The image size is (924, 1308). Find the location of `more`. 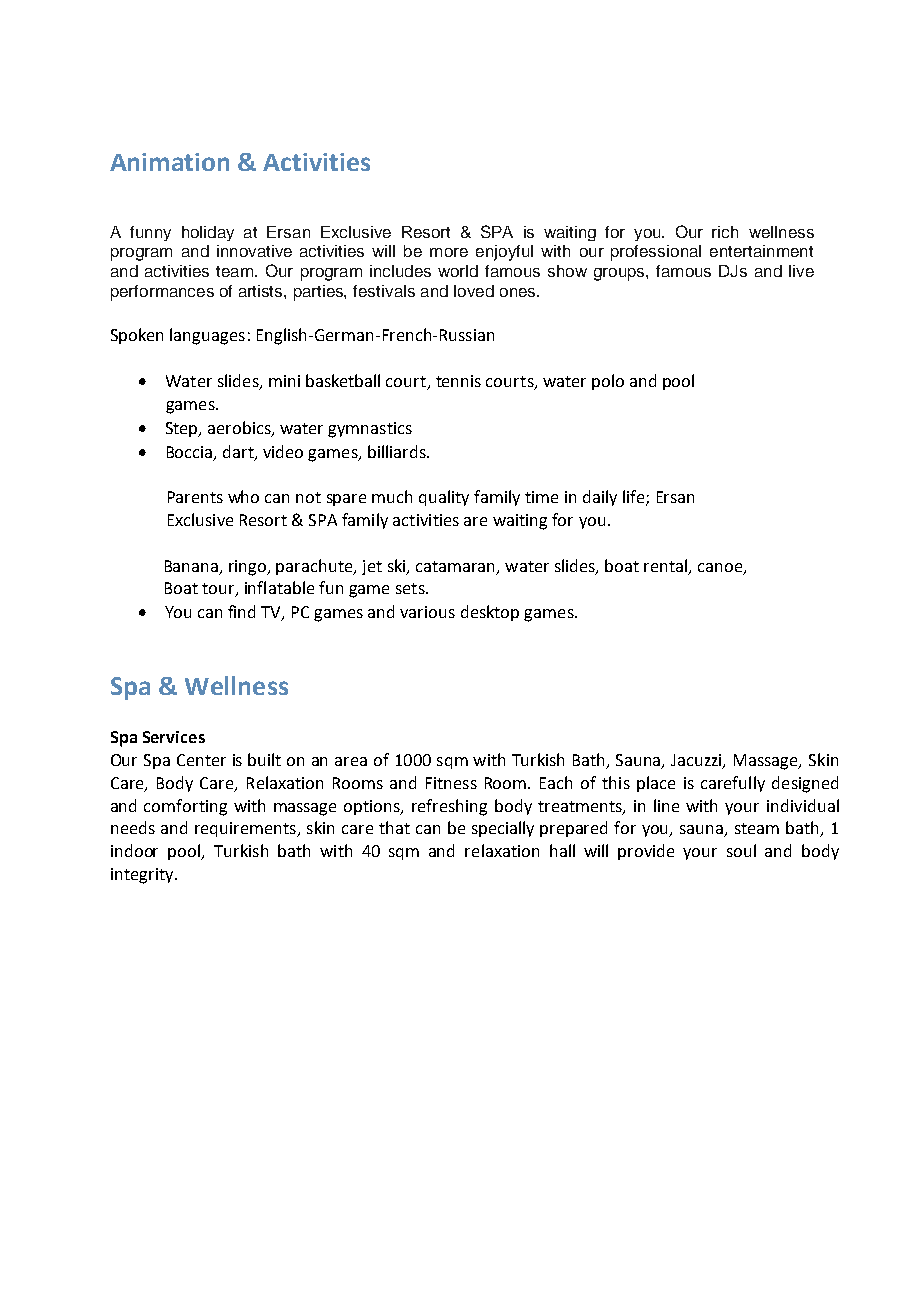

more is located at coordinates (449, 252).
